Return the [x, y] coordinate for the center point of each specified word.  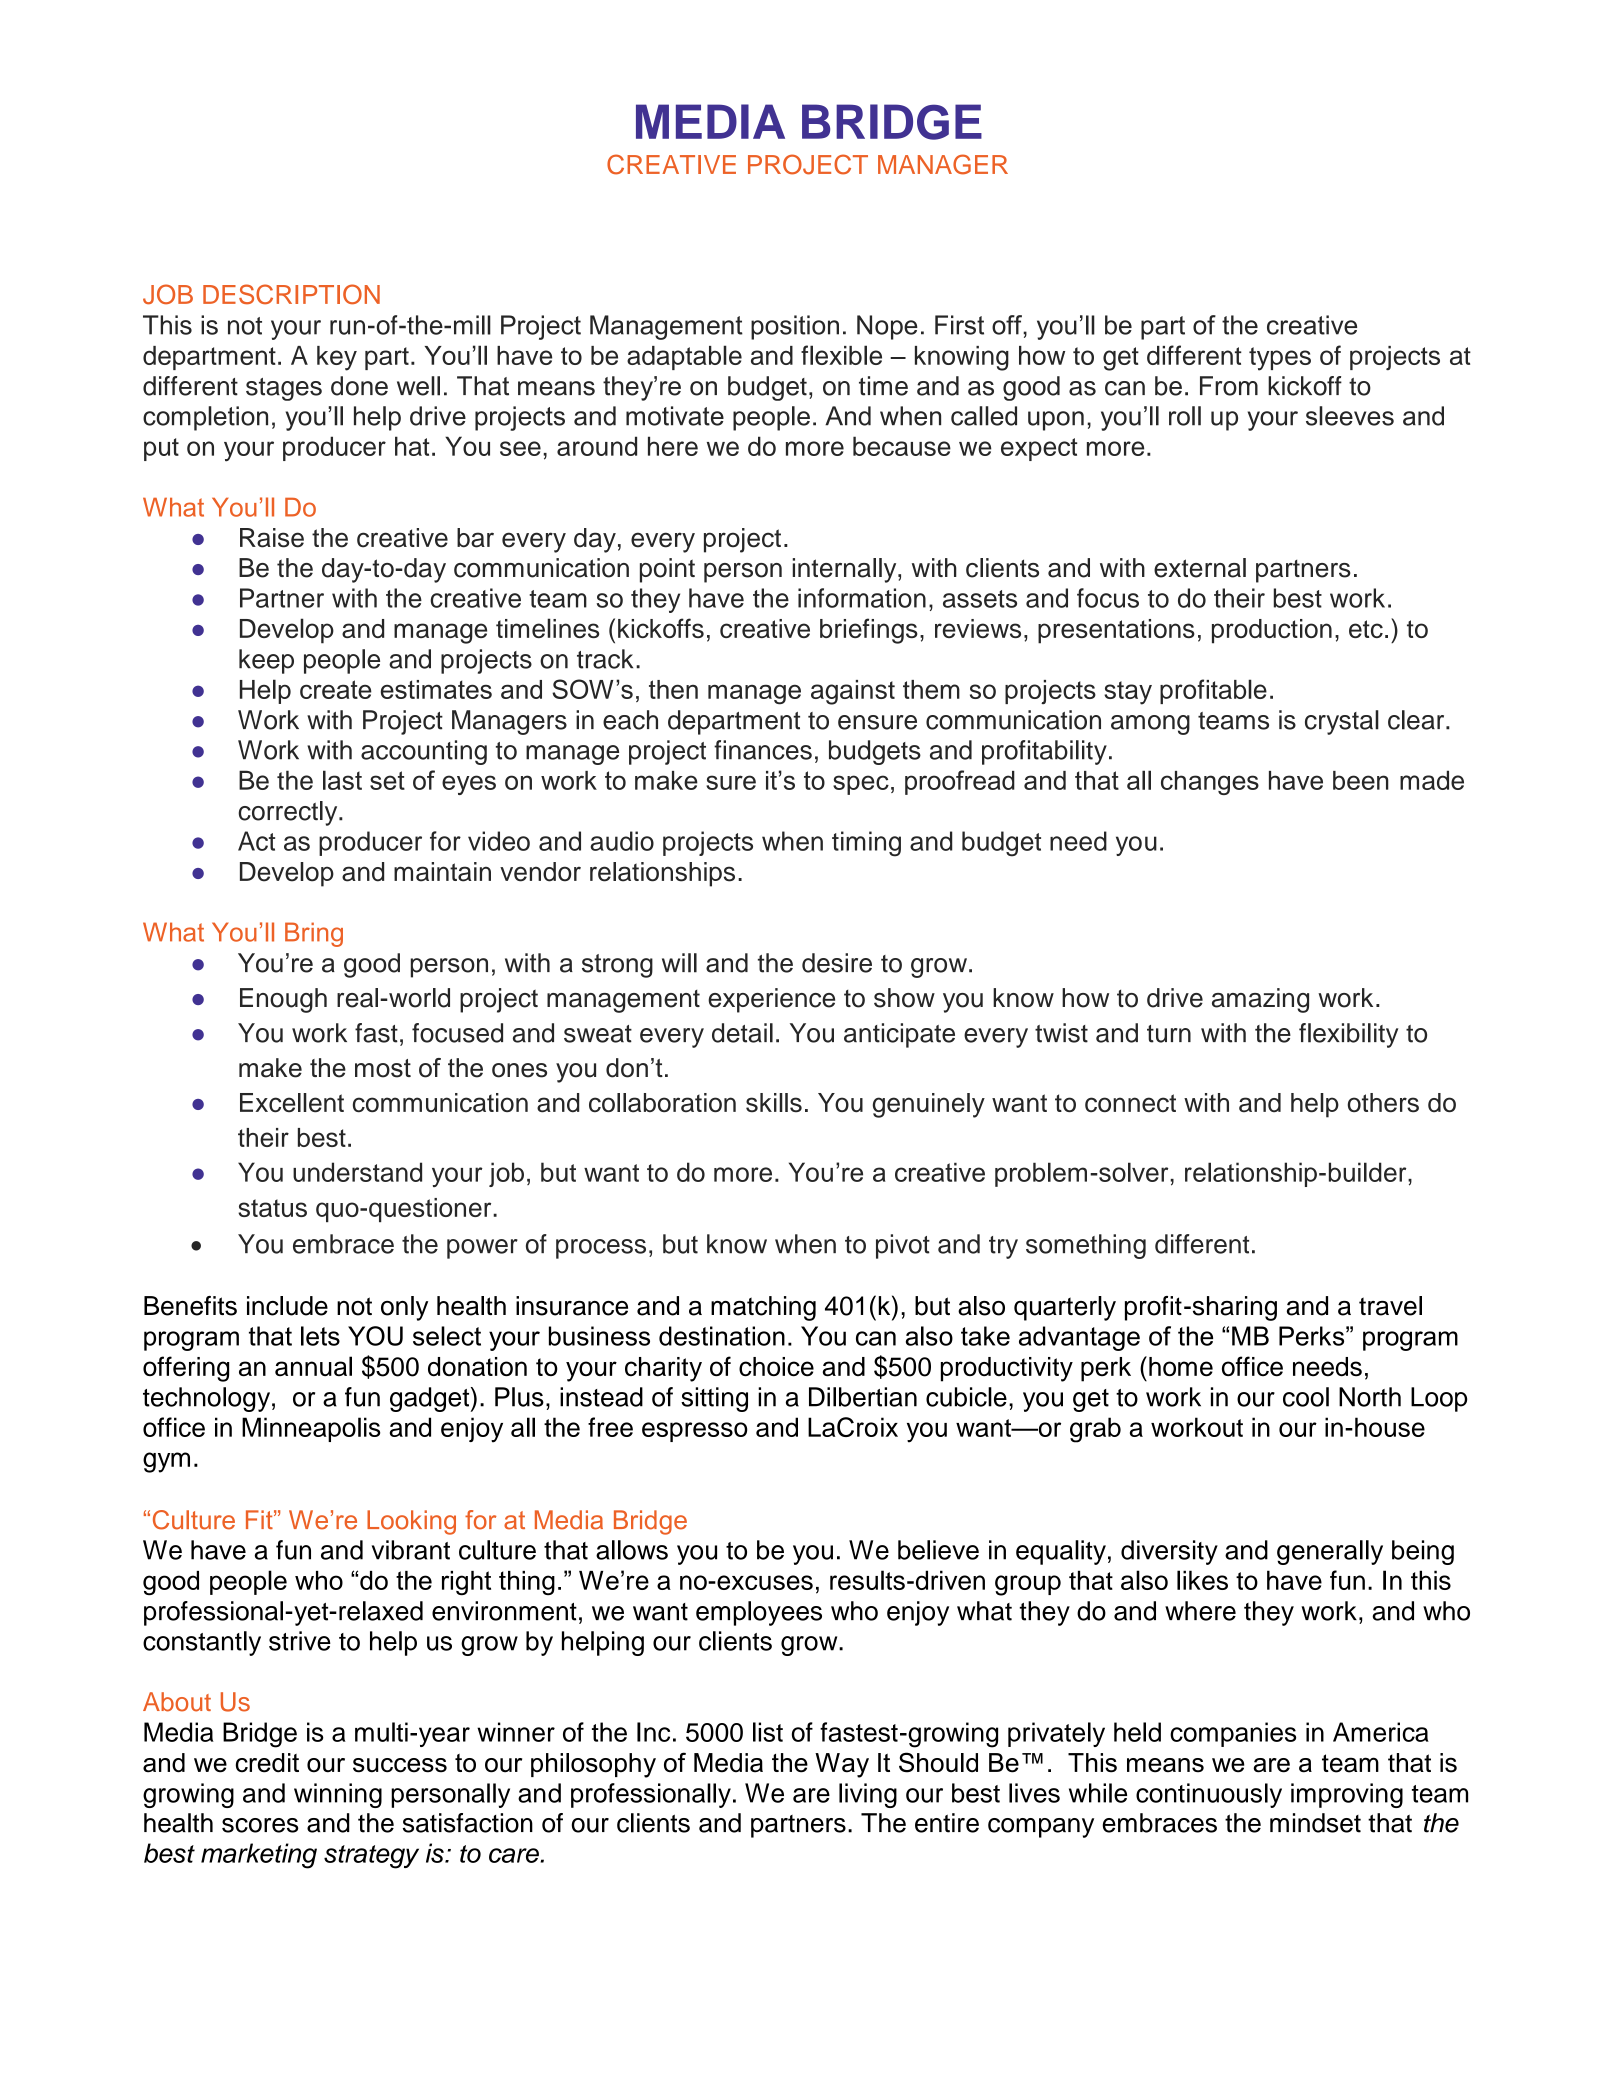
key [337, 358]
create [336, 689]
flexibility [1348, 1035]
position [795, 327]
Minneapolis [311, 1429]
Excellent [292, 1103]
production [1272, 631]
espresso [695, 1432]
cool [1306, 1397]
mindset [1315, 1823]
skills [774, 1102]
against [853, 692]
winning [338, 1795]
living [868, 1795]
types [1280, 359]
